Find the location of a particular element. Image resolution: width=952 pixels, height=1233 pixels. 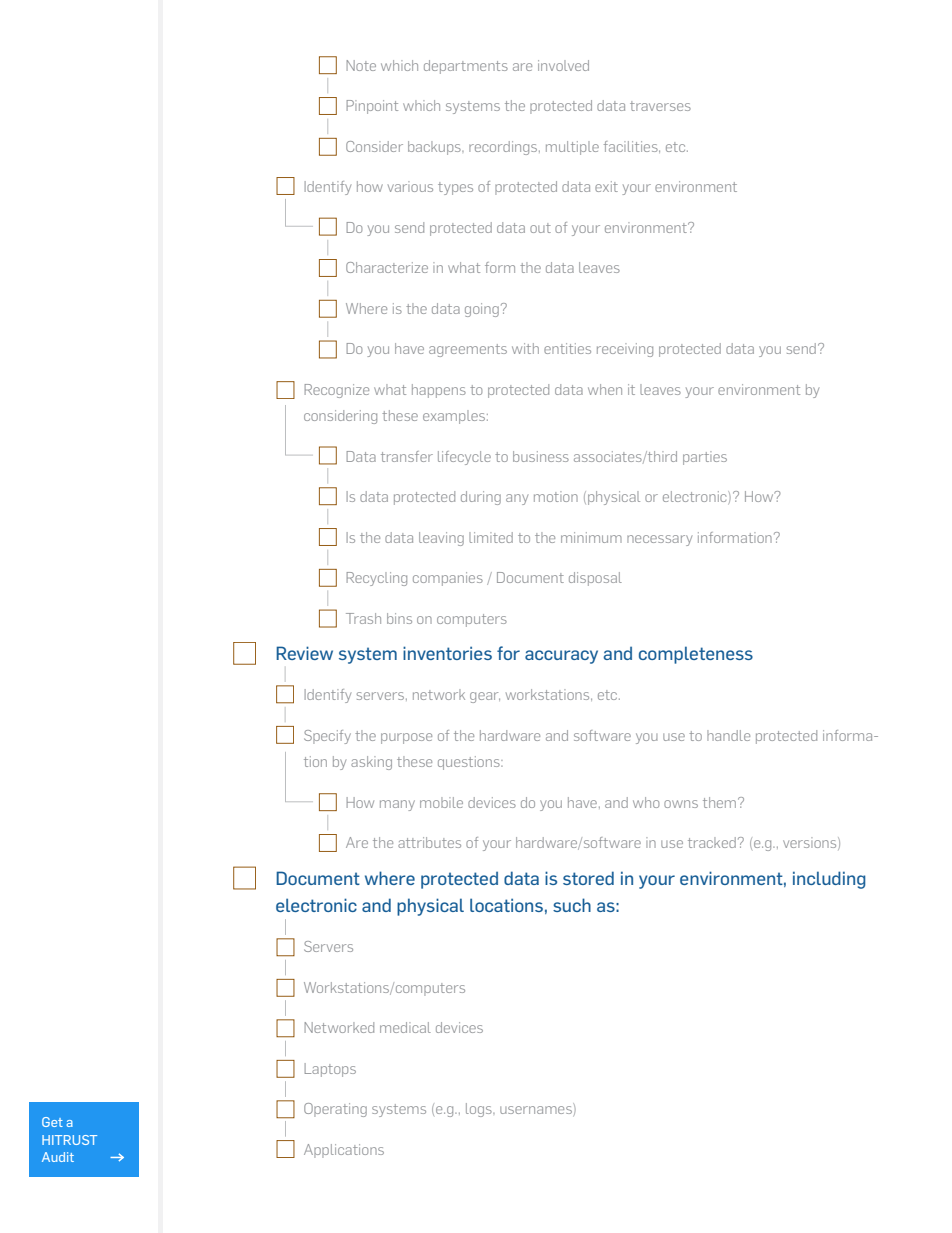

them is located at coordinates (721, 802).
